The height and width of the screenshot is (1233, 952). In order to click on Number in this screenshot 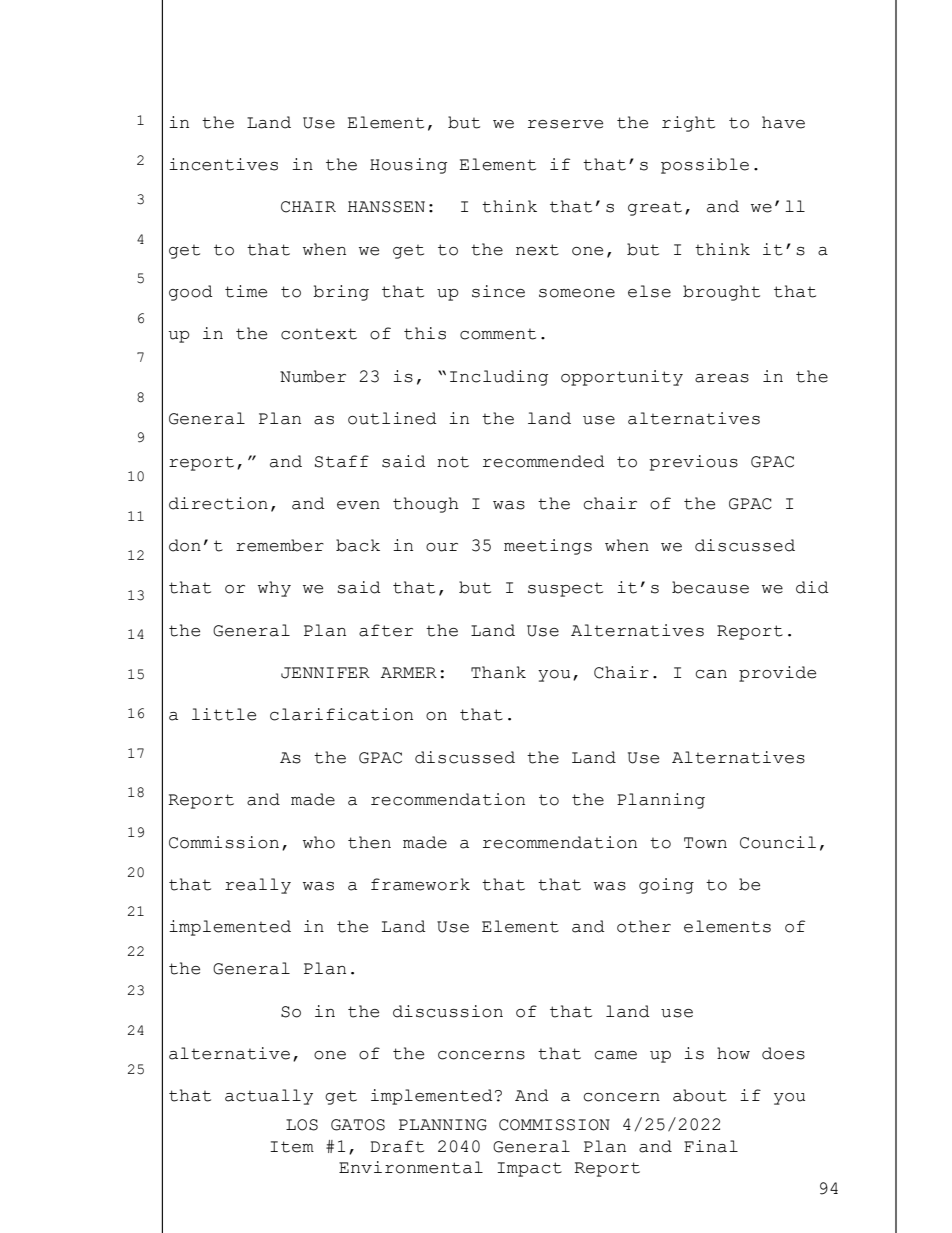, I will do `click(313, 376)`.
